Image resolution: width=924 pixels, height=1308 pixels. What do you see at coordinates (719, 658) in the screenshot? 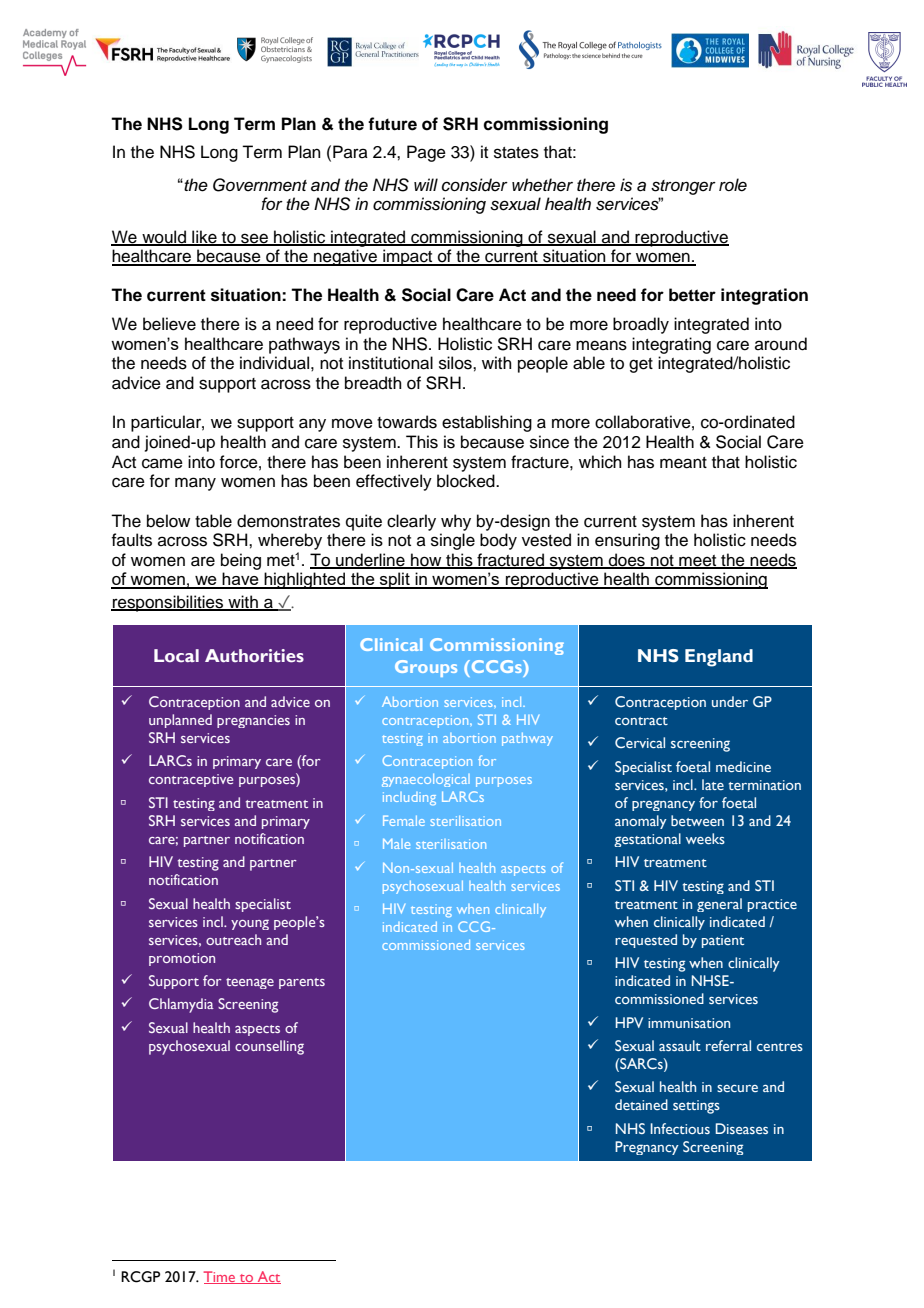
I see `England` at bounding box center [719, 658].
